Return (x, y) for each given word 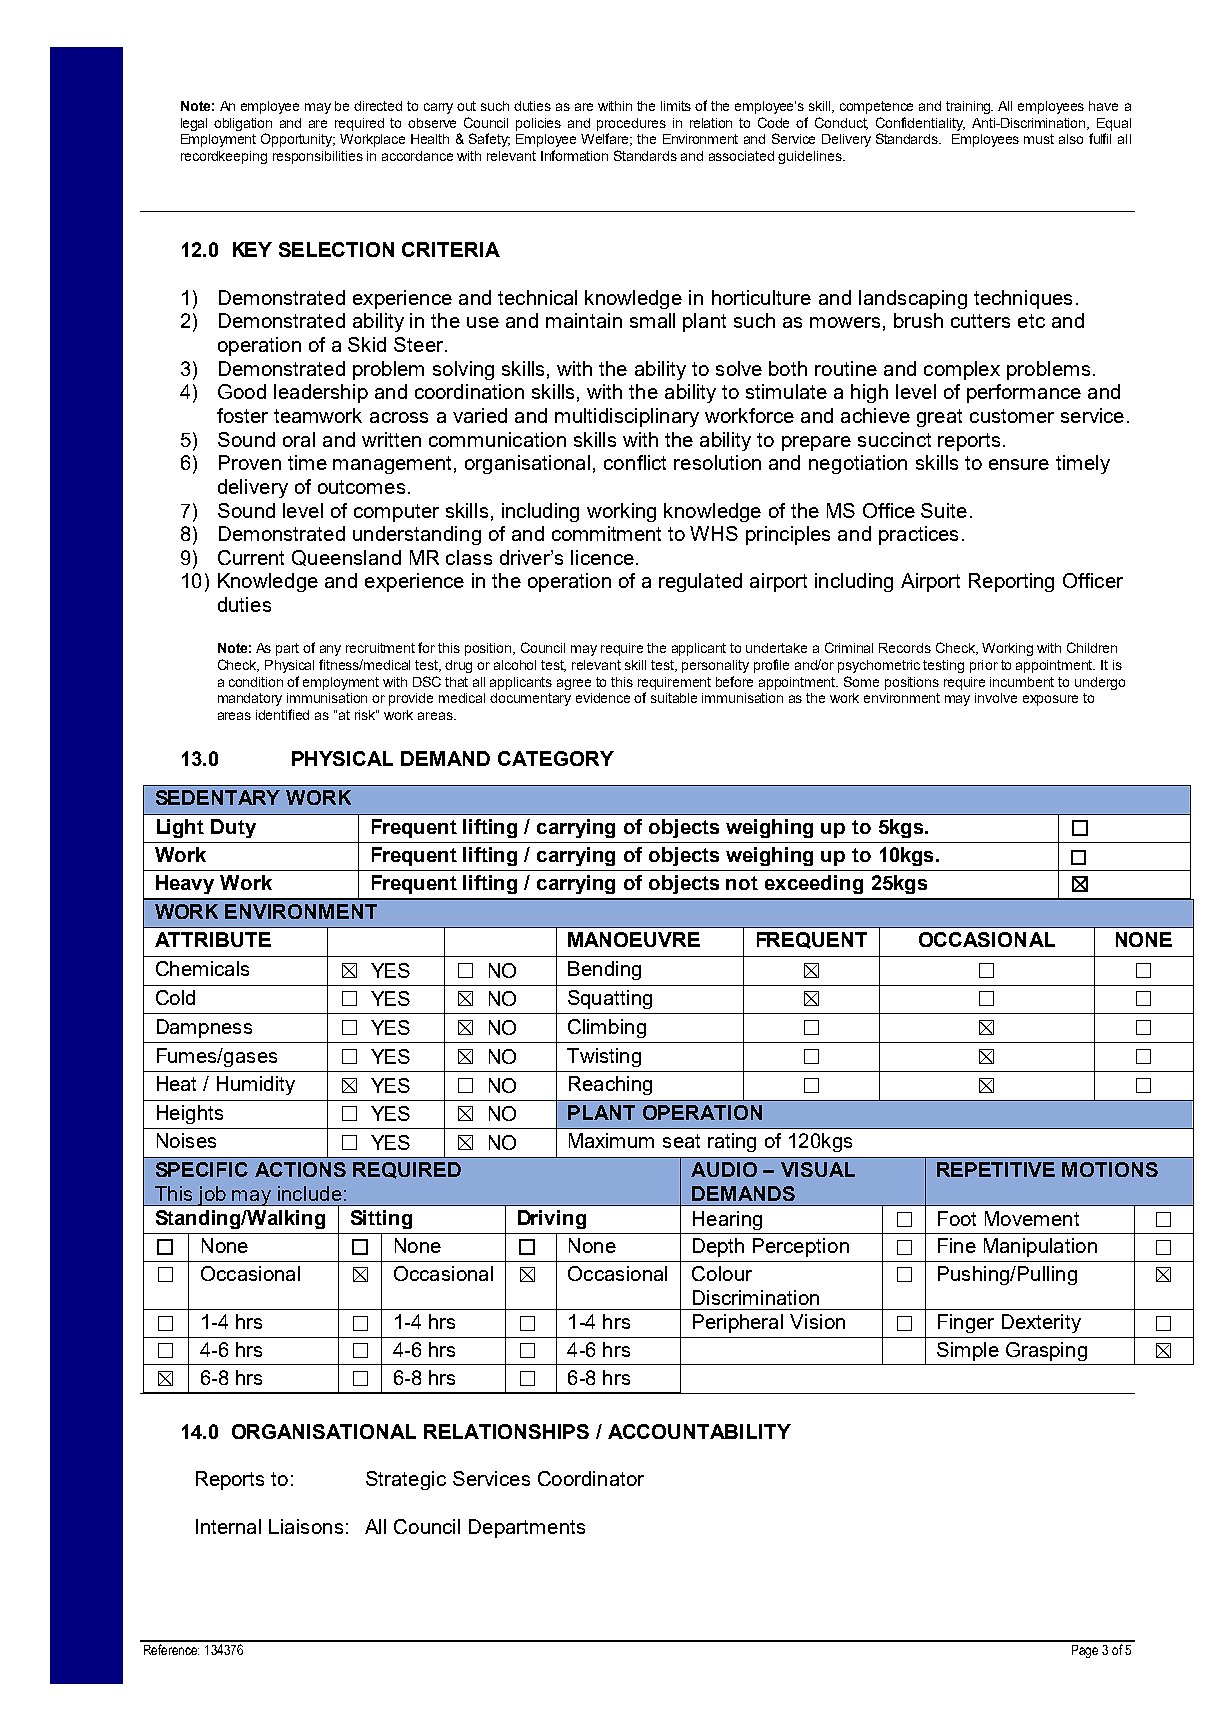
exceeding (814, 884)
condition (256, 682)
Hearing (727, 1220)
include (310, 1193)
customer (1012, 416)
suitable (674, 698)
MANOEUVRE (634, 939)
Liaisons (306, 1526)
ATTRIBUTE (213, 939)
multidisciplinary (627, 417)
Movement (1032, 1218)
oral (299, 439)
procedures (631, 124)
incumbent (1022, 682)
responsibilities (318, 157)
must (1039, 139)
